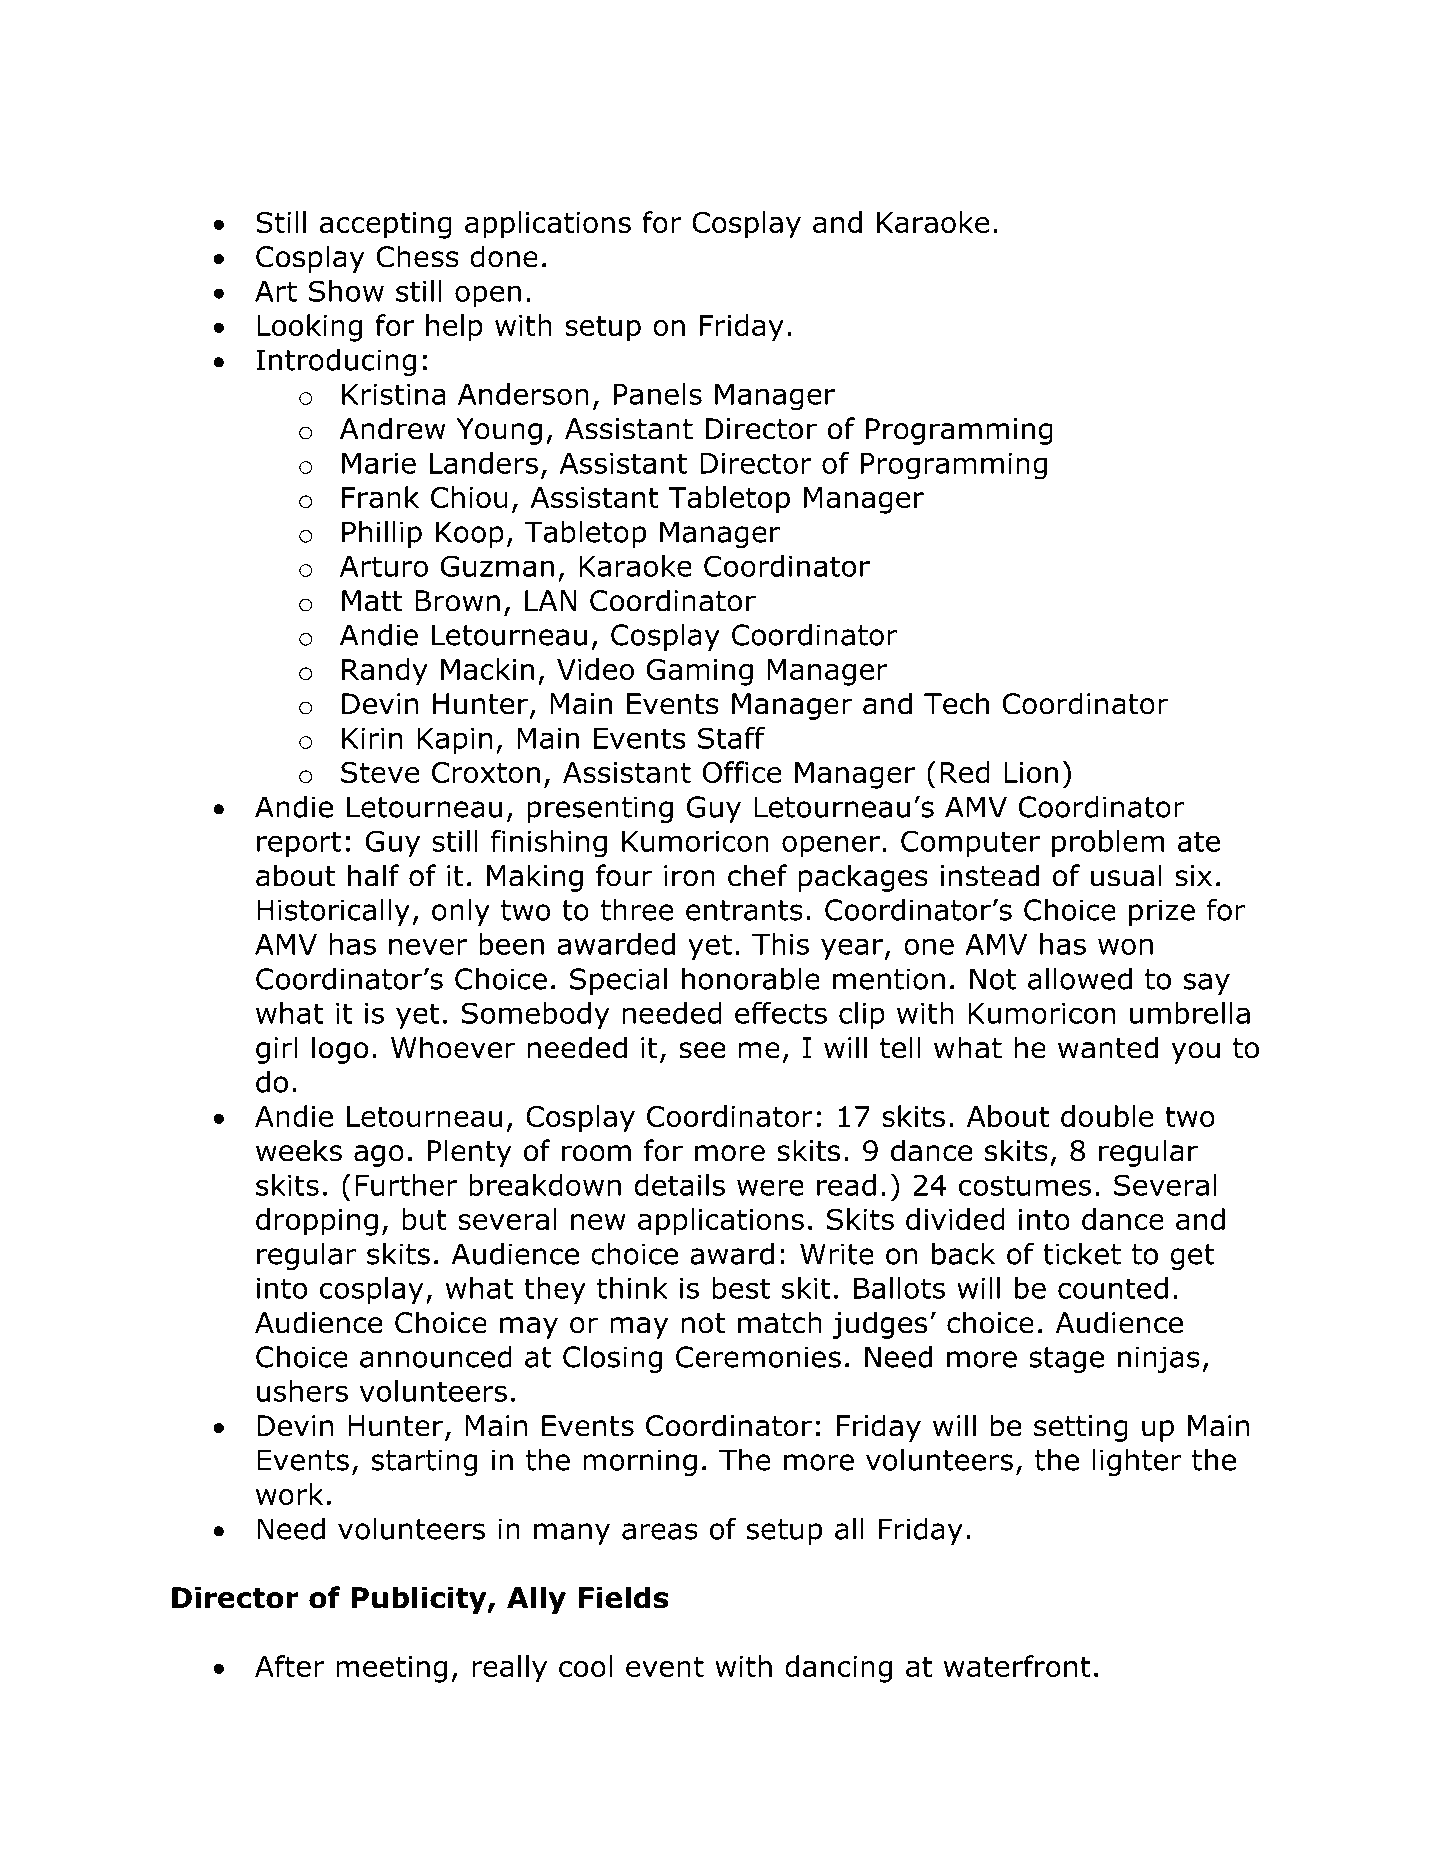 Image resolution: width=1443 pixels, height=1867 pixels. What do you see at coordinates (838, 1669) in the screenshot?
I see `dancing` at bounding box center [838, 1669].
